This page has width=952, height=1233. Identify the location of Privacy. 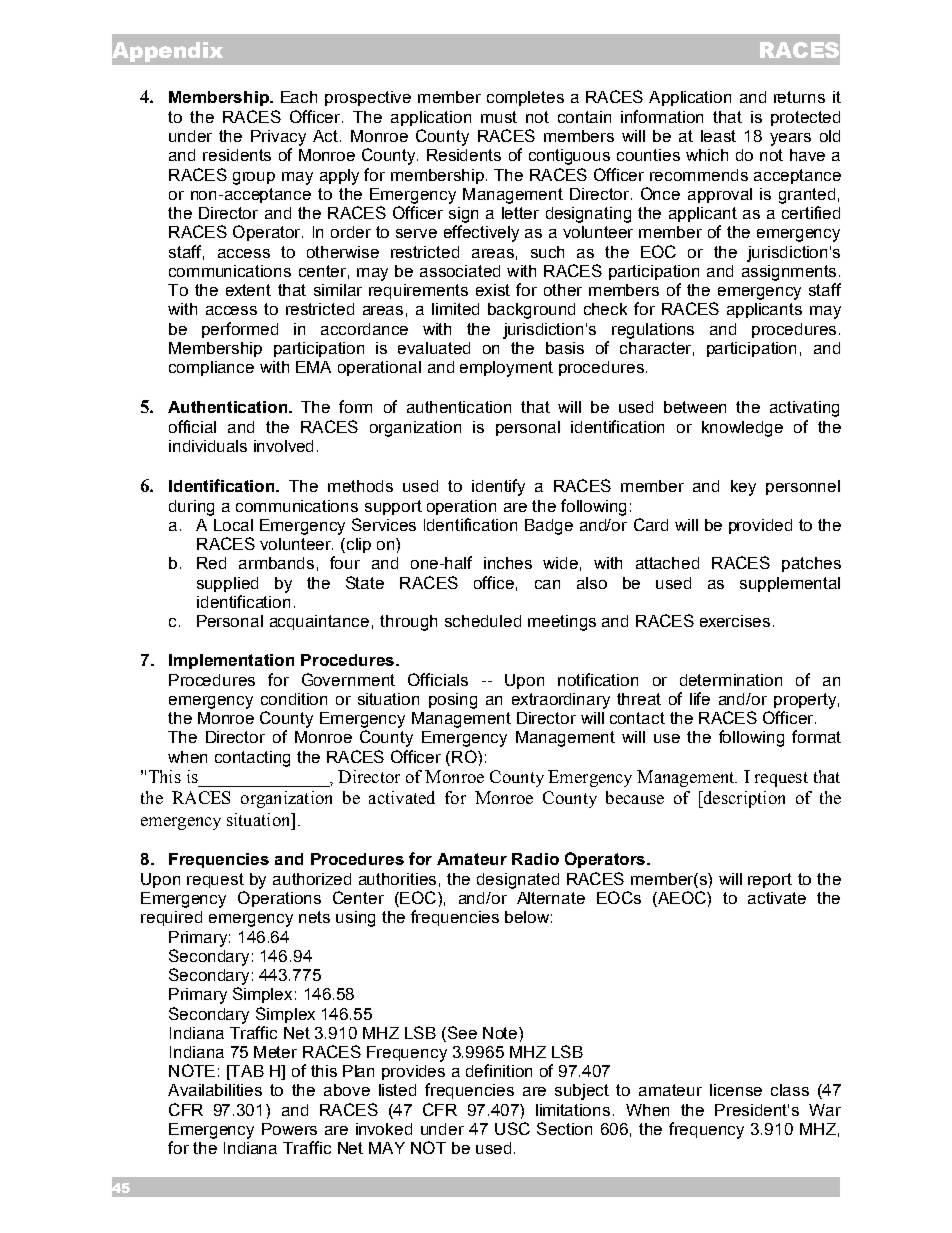
(278, 138).
